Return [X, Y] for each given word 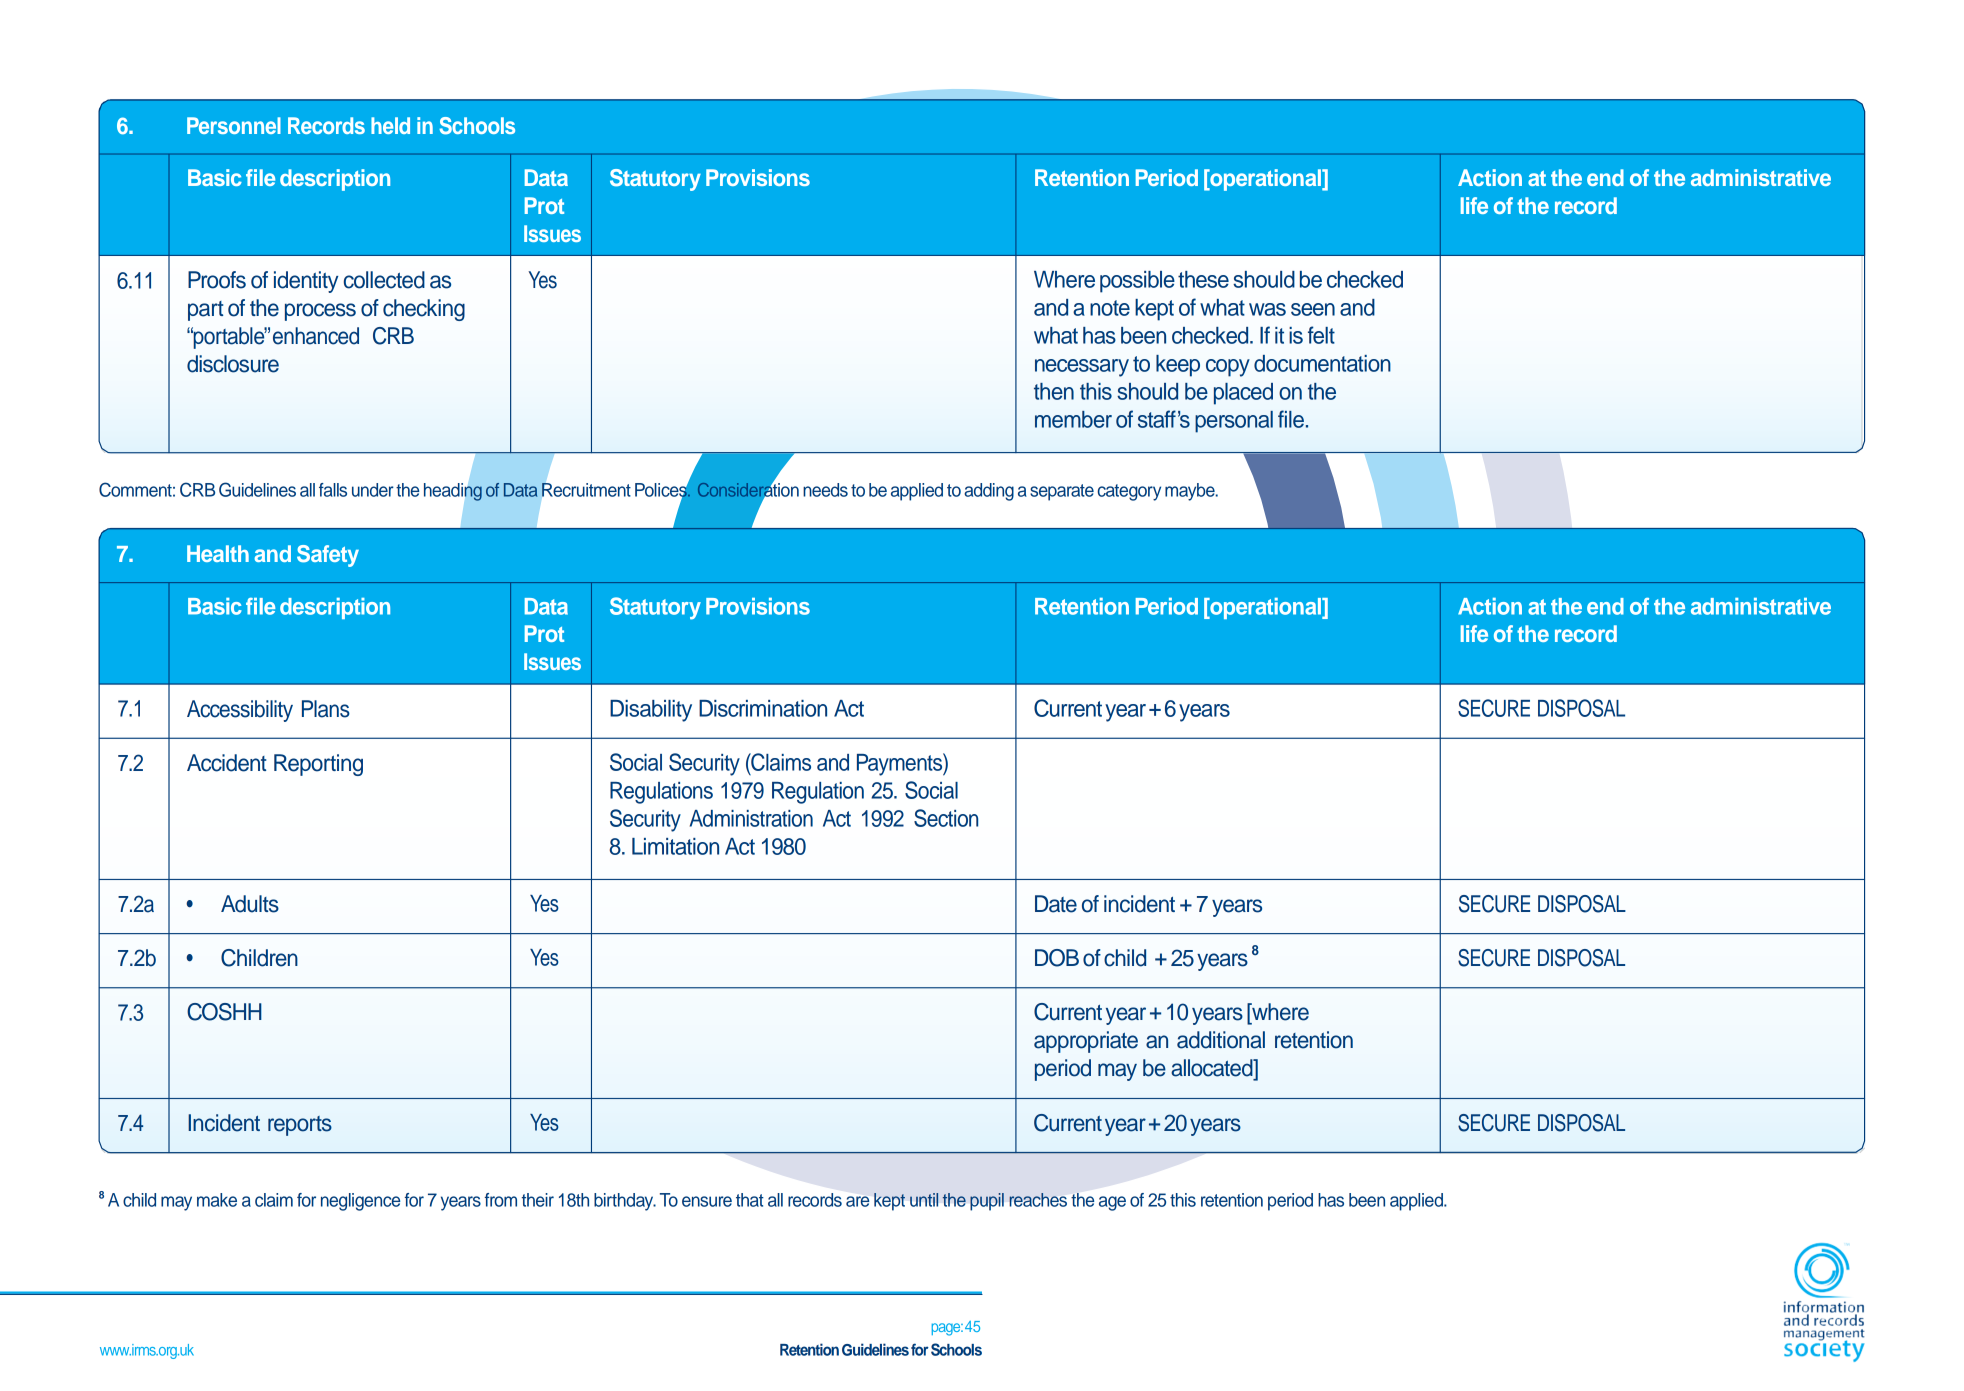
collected [384, 280]
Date [1056, 904]
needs [825, 490]
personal [1234, 422]
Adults [250, 904]
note [1110, 308]
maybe [1191, 492]
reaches [1038, 1200]
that [750, 1200]
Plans [326, 709]
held [390, 125]
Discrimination [763, 708]
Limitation [675, 846]
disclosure [233, 364]
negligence [360, 1202]
